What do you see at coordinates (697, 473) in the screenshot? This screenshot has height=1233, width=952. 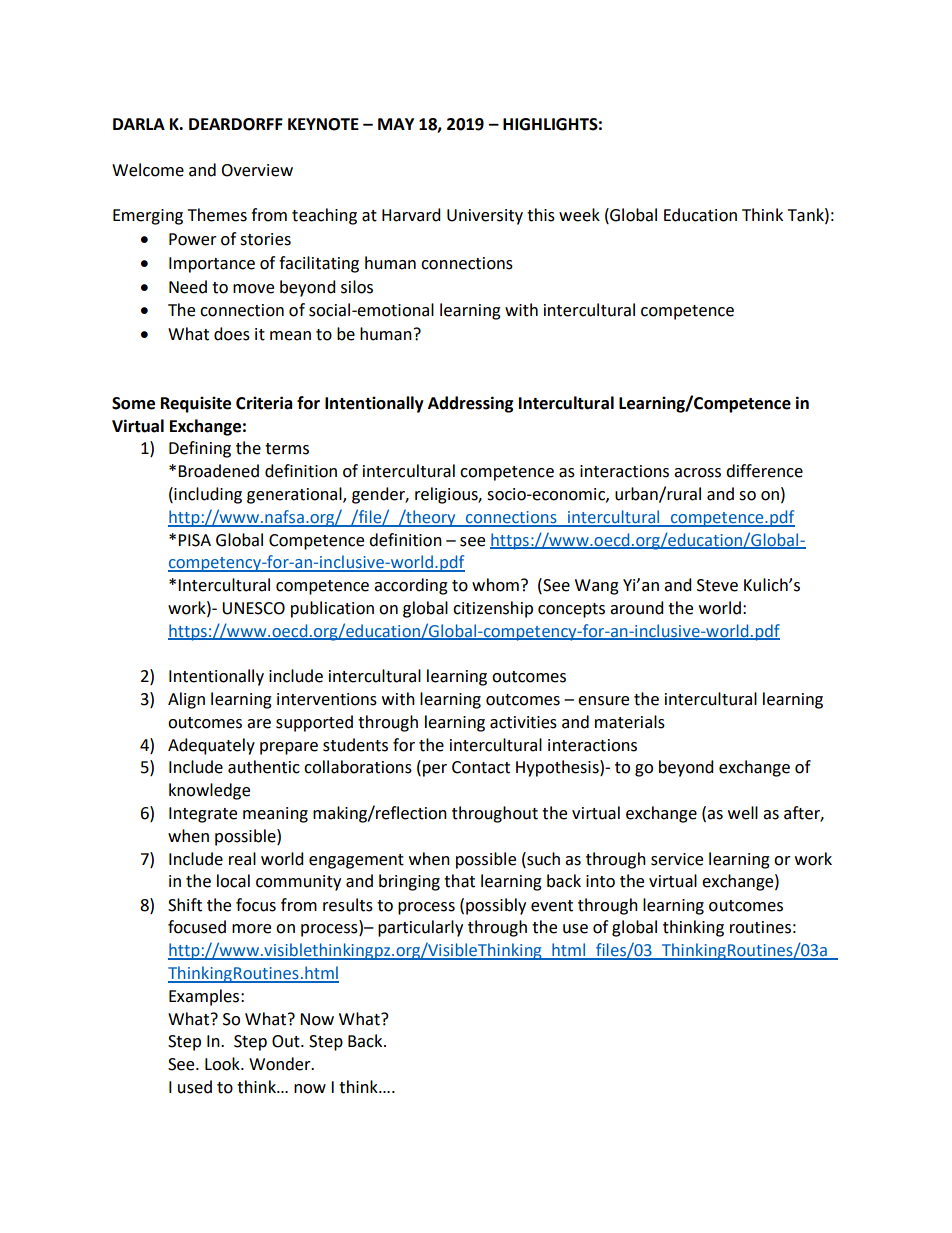 I see `across` at bounding box center [697, 473].
